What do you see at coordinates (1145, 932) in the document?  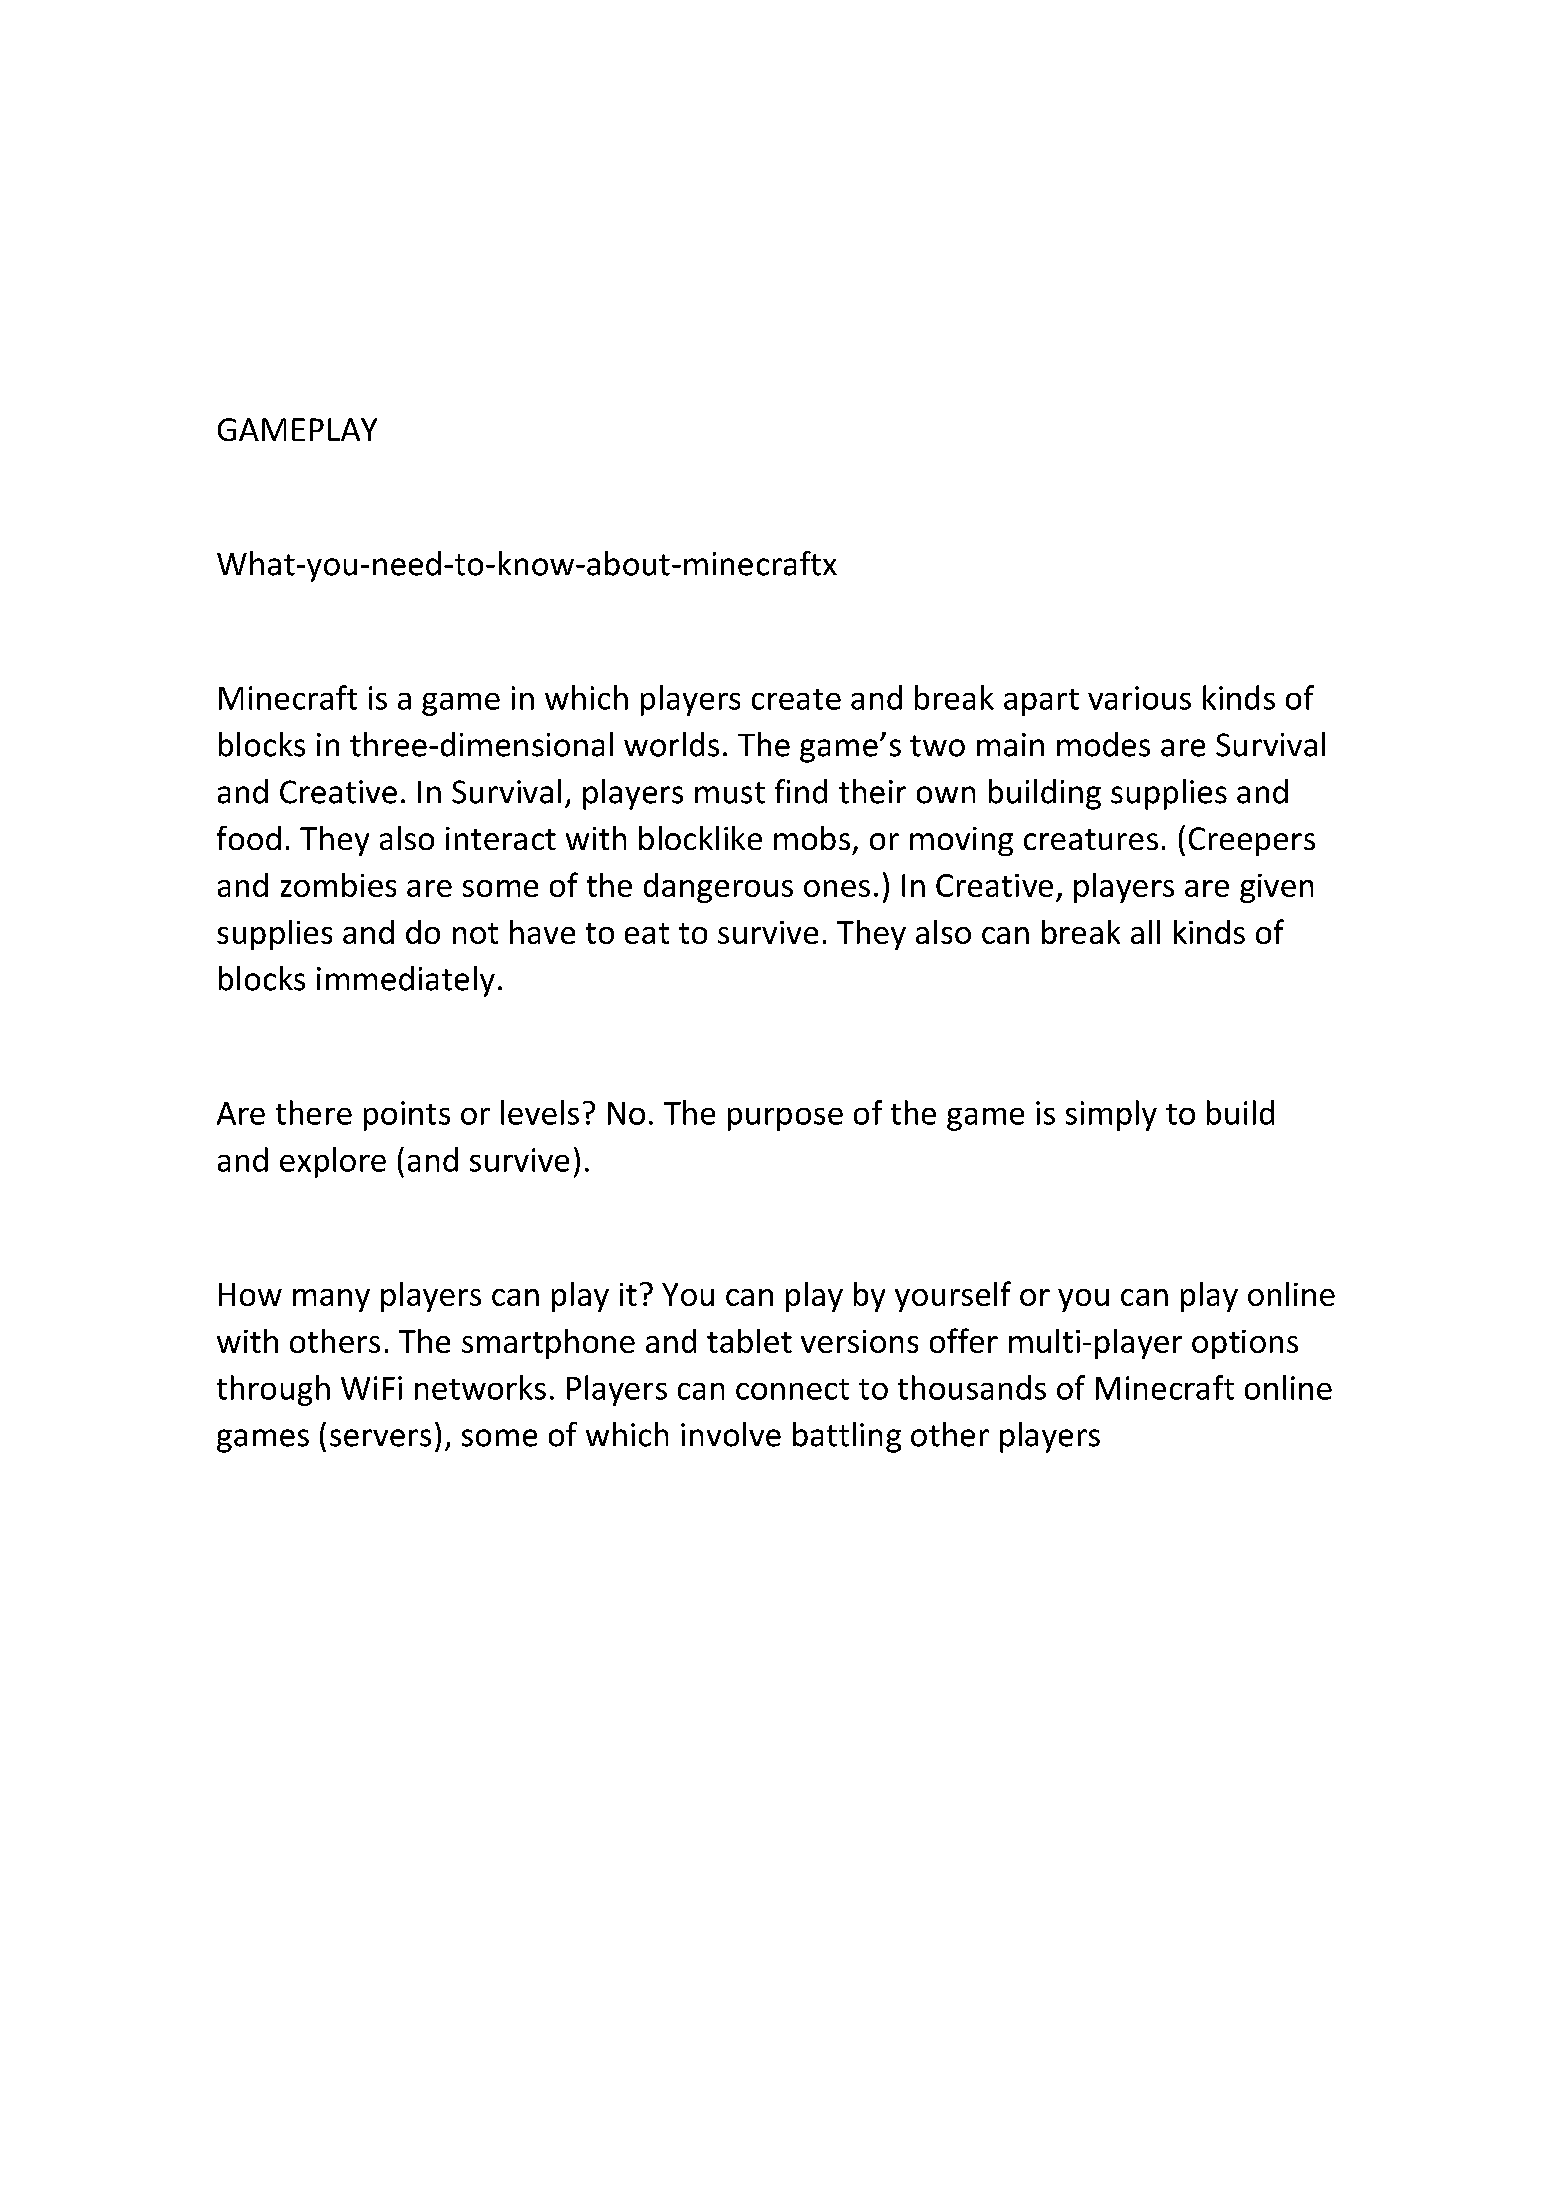 I see `all` at bounding box center [1145, 932].
